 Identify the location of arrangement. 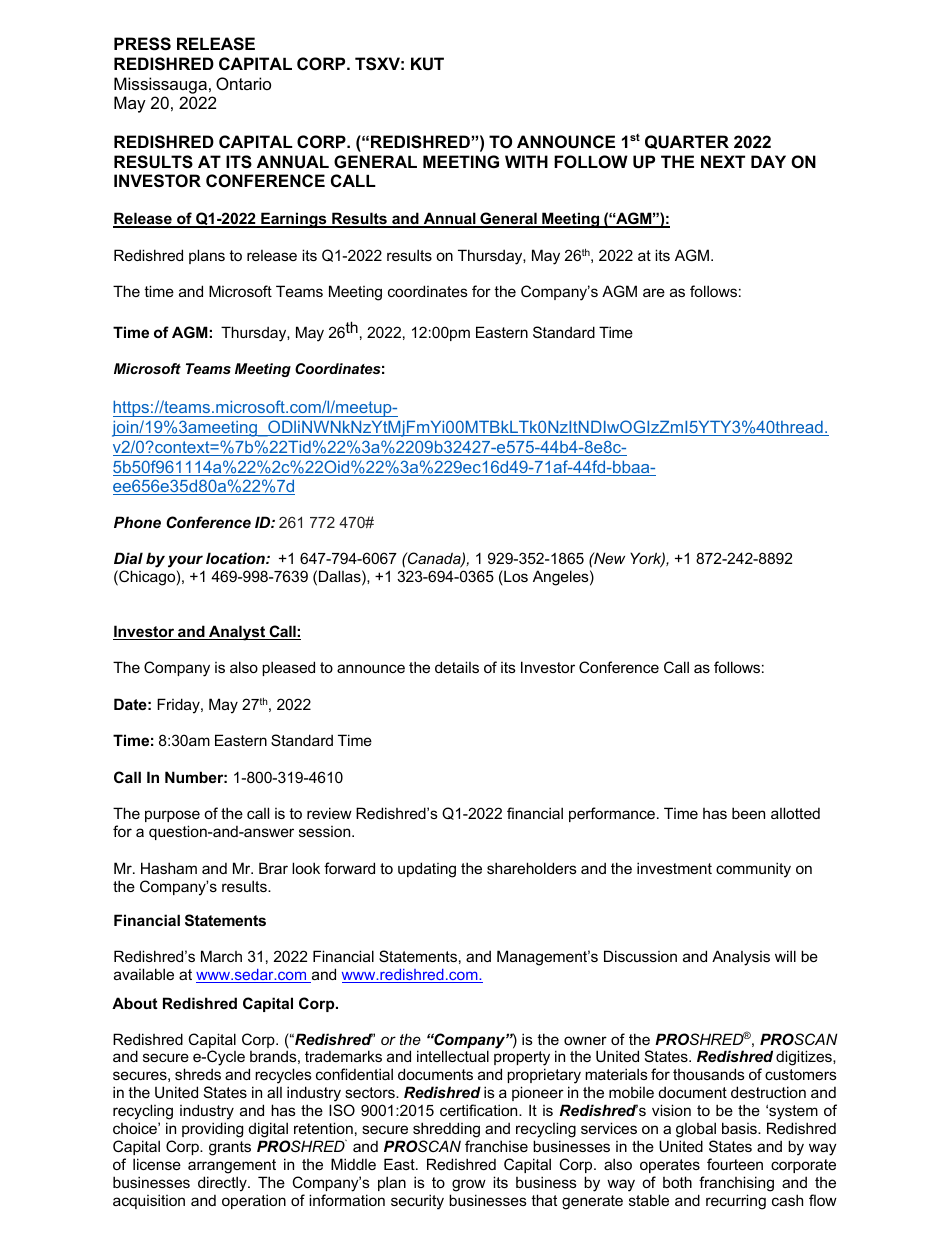
(232, 1166).
